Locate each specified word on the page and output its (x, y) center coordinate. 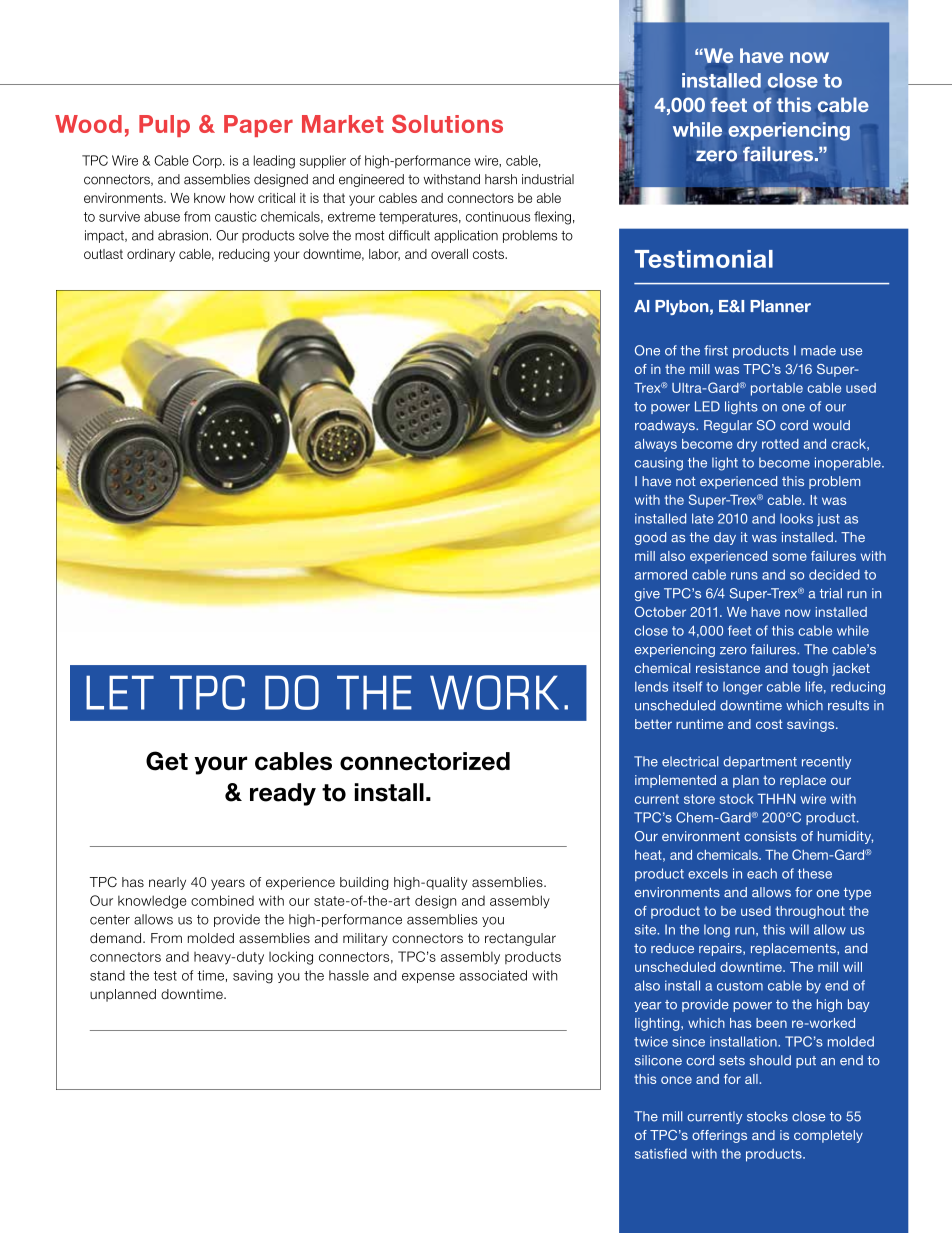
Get (167, 761)
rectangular (520, 939)
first (716, 350)
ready (283, 794)
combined (222, 900)
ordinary (151, 255)
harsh (501, 179)
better (653, 724)
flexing (552, 218)
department (760, 762)
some (789, 557)
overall (449, 254)
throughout (810, 912)
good (650, 538)
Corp (208, 161)
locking (291, 958)
